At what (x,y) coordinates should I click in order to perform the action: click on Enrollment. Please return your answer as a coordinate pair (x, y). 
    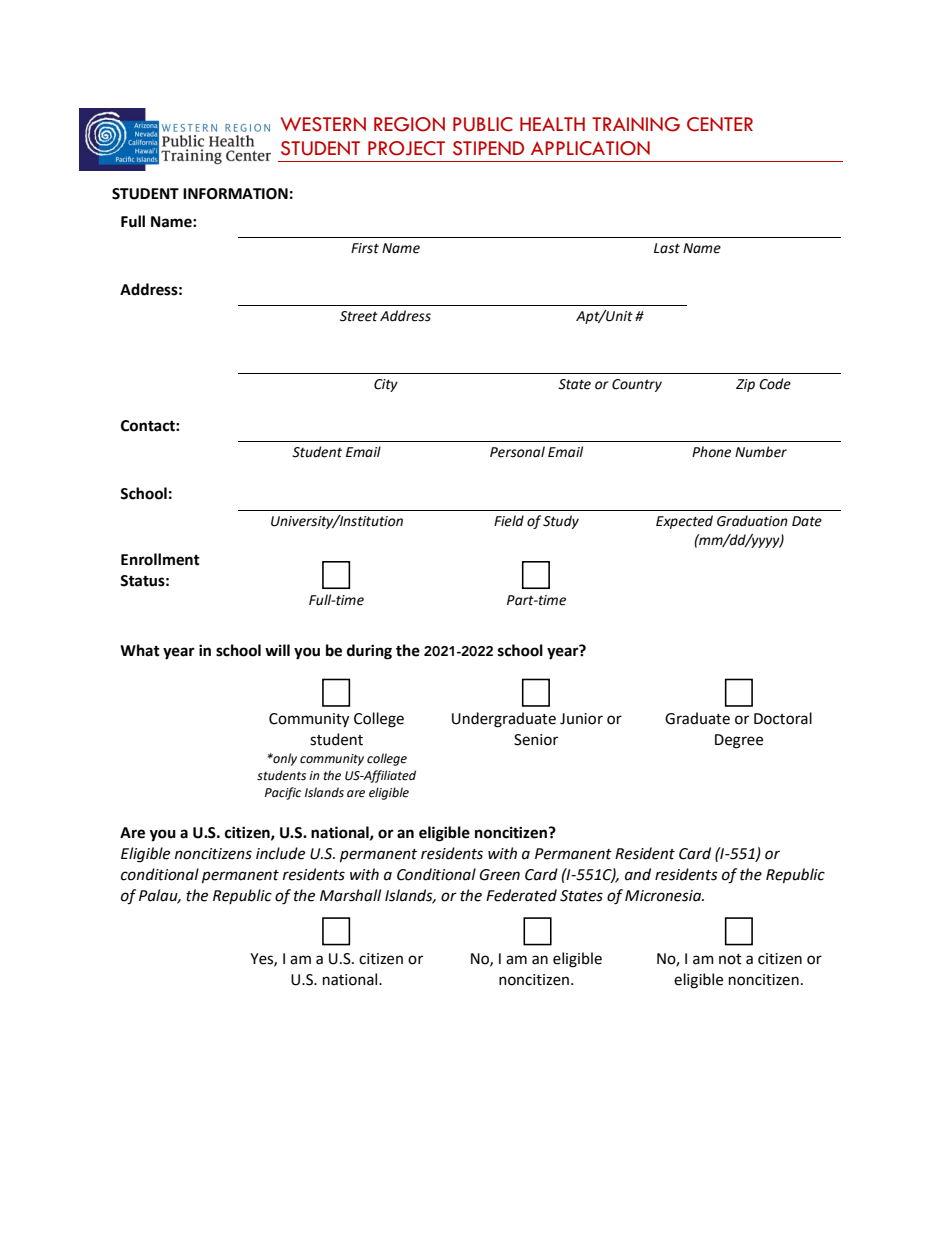
    Looking at the image, I should click on (160, 559).
